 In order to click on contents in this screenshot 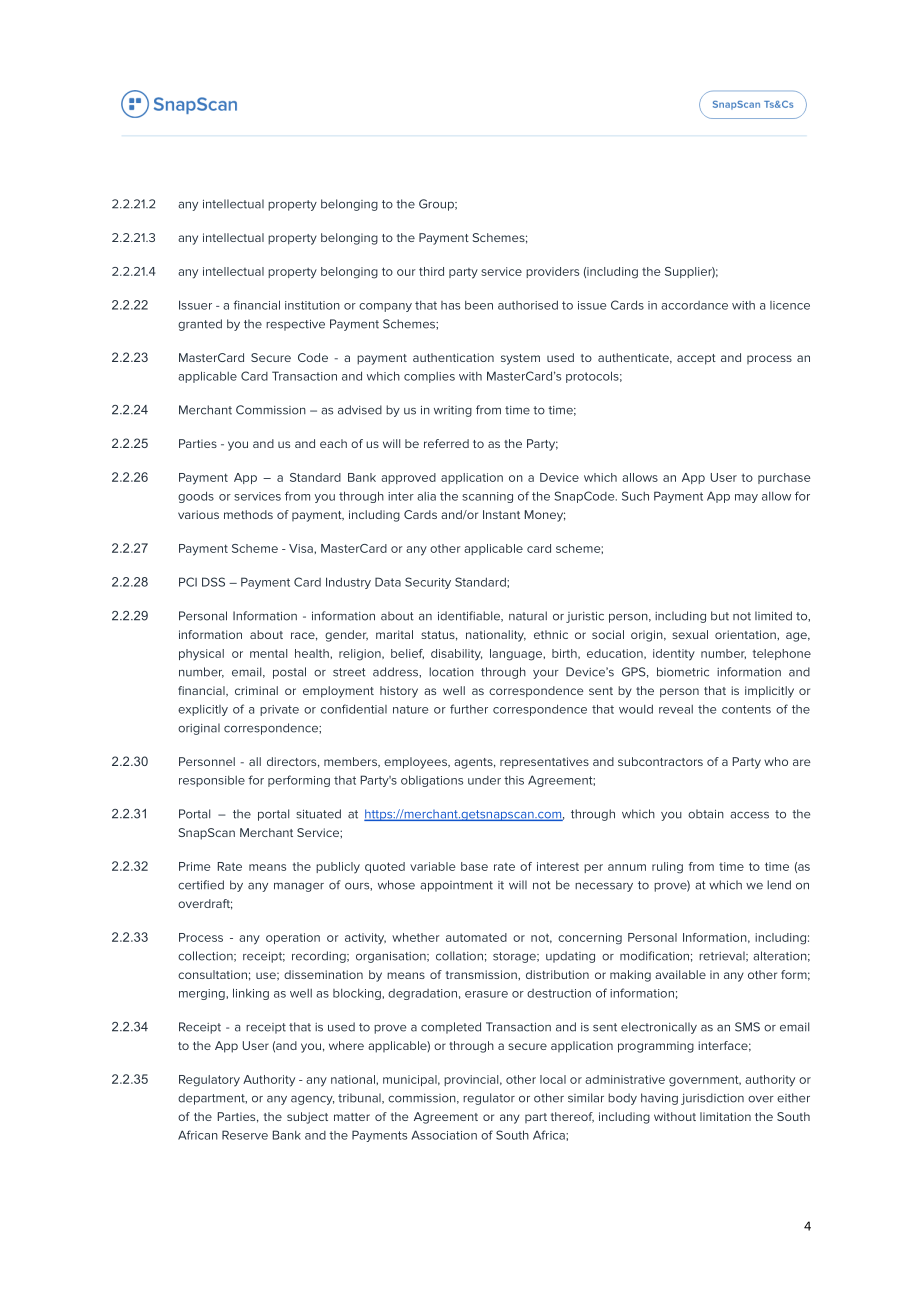, I will do `click(746, 709)`.
